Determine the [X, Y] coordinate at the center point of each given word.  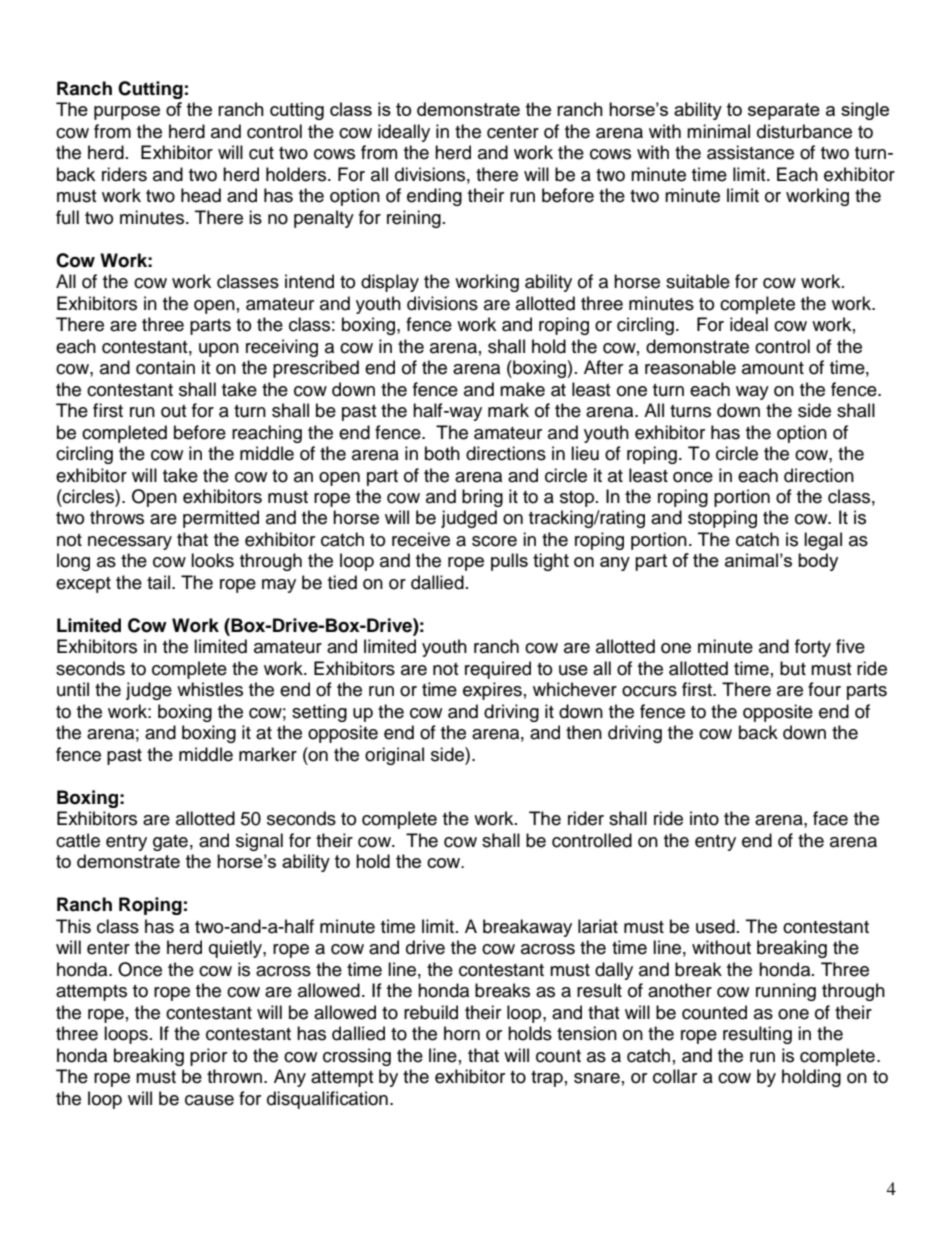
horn [462, 1033]
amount [773, 368]
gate [170, 843]
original [394, 756]
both [442, 453]
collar [675, 1076]
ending [434, 197]
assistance [750, 152]
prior [208, 1057]
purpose [127, 113]
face [830, 818]
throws [117, 517]
